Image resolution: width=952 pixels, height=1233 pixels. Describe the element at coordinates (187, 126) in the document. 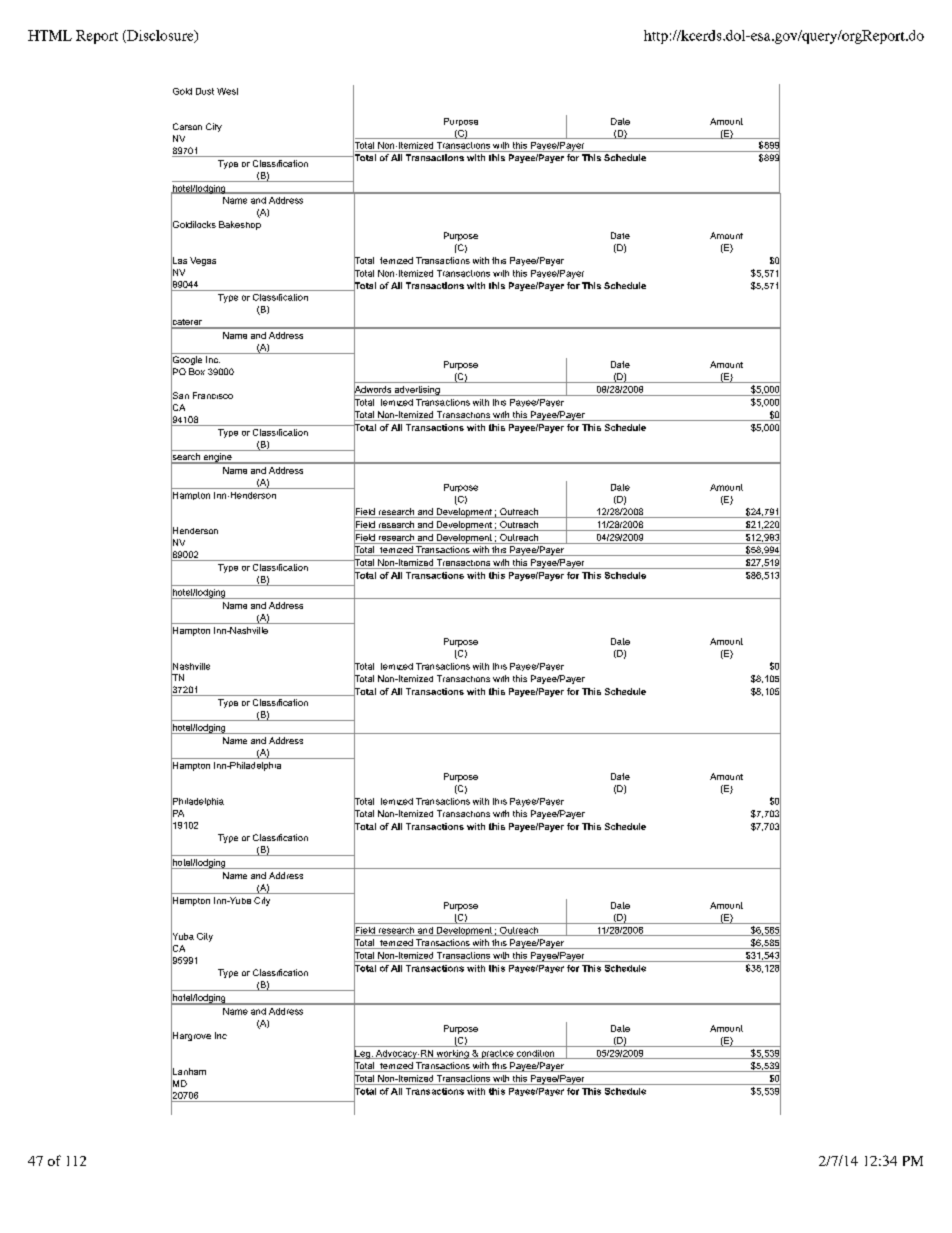

I see `Carson` at that location.
